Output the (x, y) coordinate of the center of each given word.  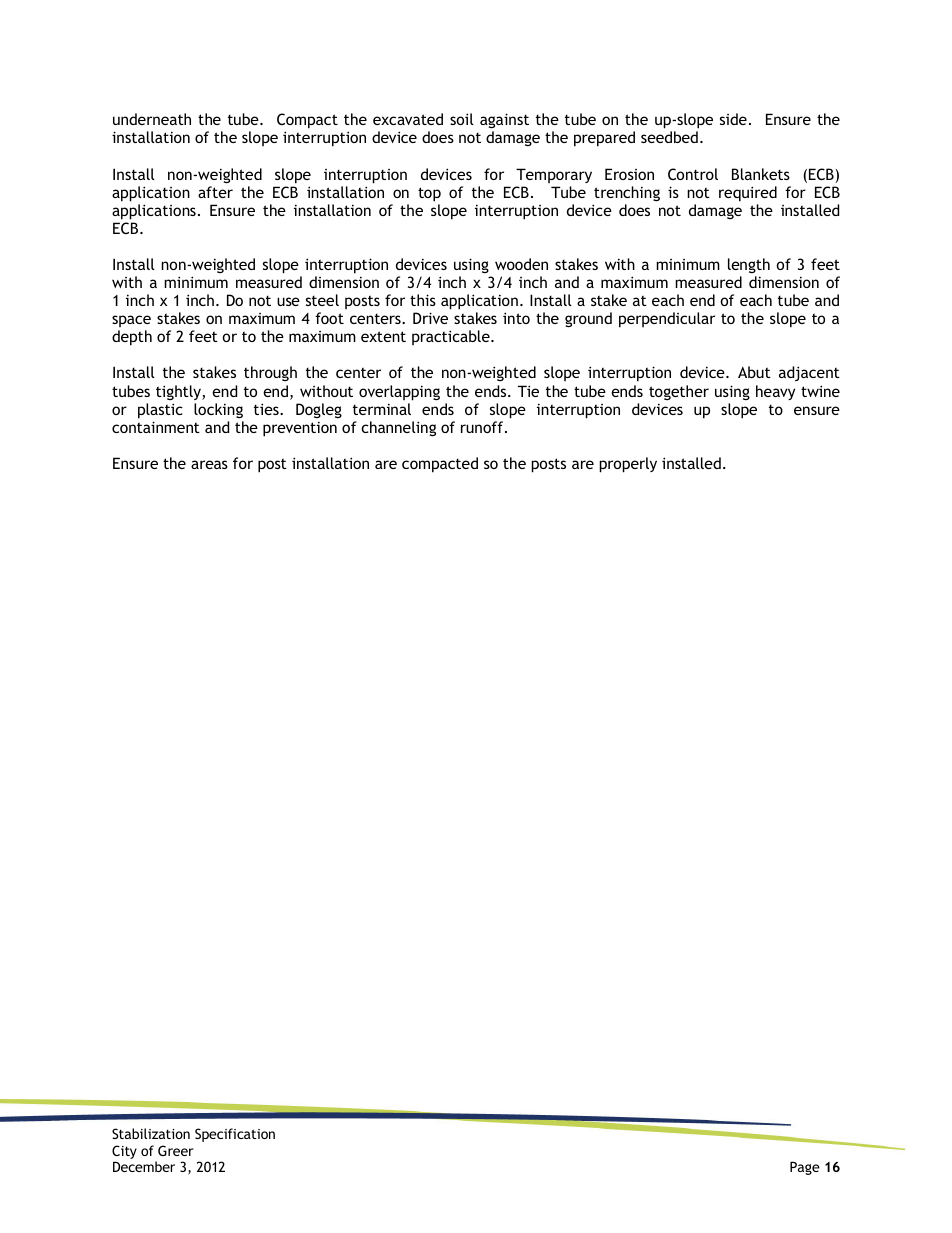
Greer (176, 1150)
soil (462, 119)
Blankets (761, 174)
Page (805, 1168)
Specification (235, 1135)
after (215, 192)
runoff (483, 427)
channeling (398, 429)
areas (209, 464)
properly (628, 465)
